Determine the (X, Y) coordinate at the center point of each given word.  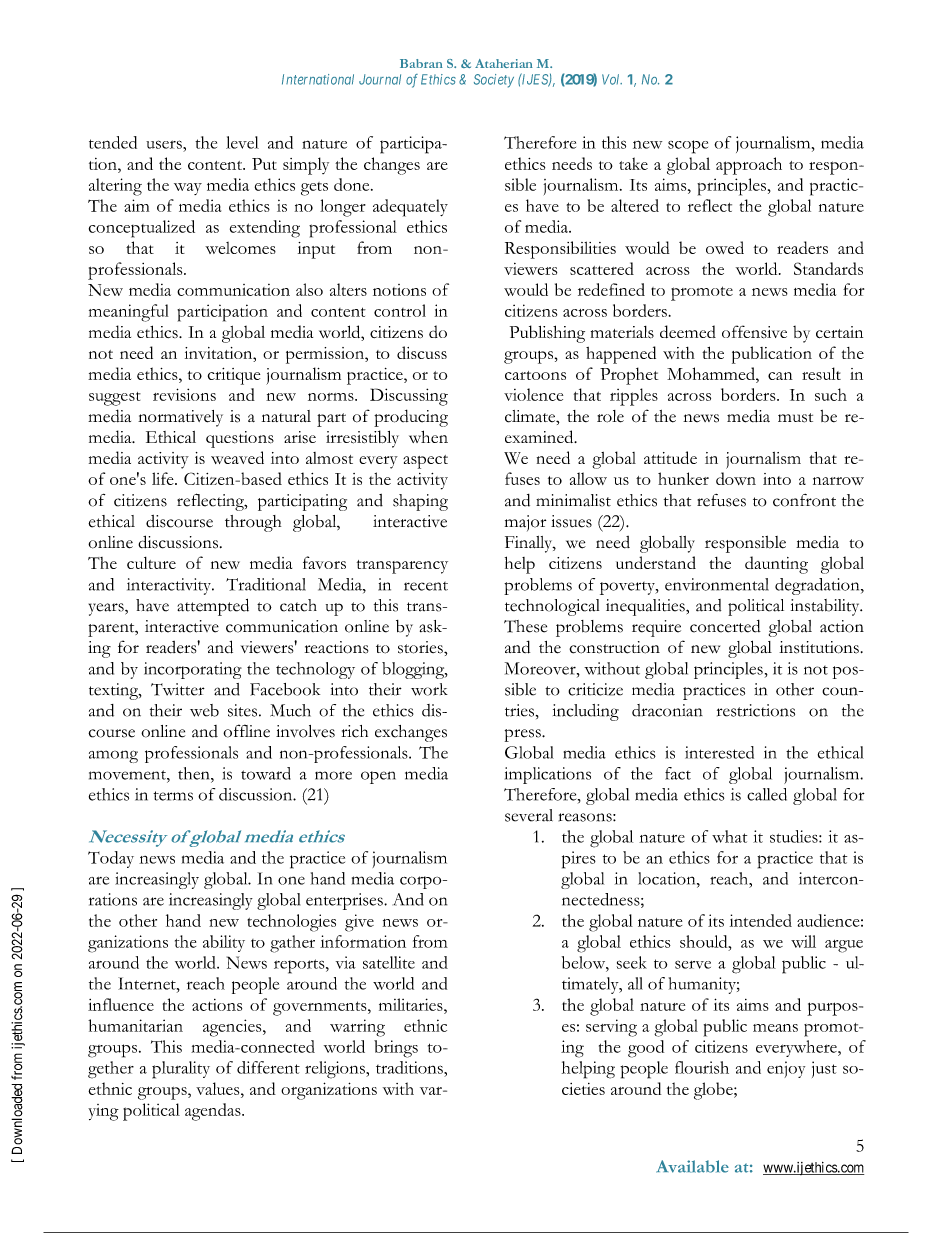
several (529, 815)
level (242, 142)
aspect (425, 462)
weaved (237, 457)
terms (173, 796)
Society (494, 81)
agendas (214, 1112)
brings (396, 1049)
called (767, 794)
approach (749, 166)
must (795, 418)
